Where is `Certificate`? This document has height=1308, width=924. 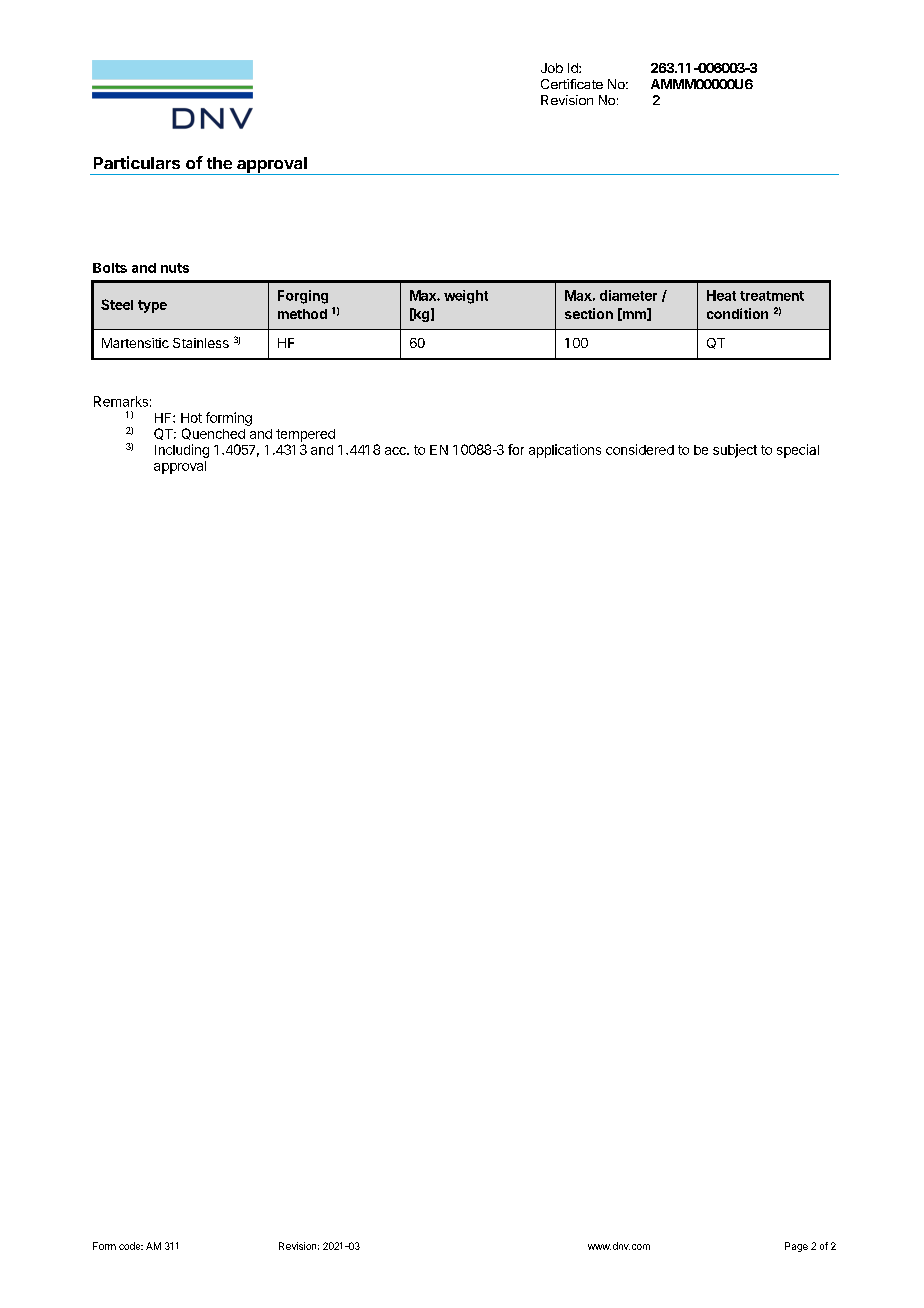
Certificate is located at coordinates (572, 84).
